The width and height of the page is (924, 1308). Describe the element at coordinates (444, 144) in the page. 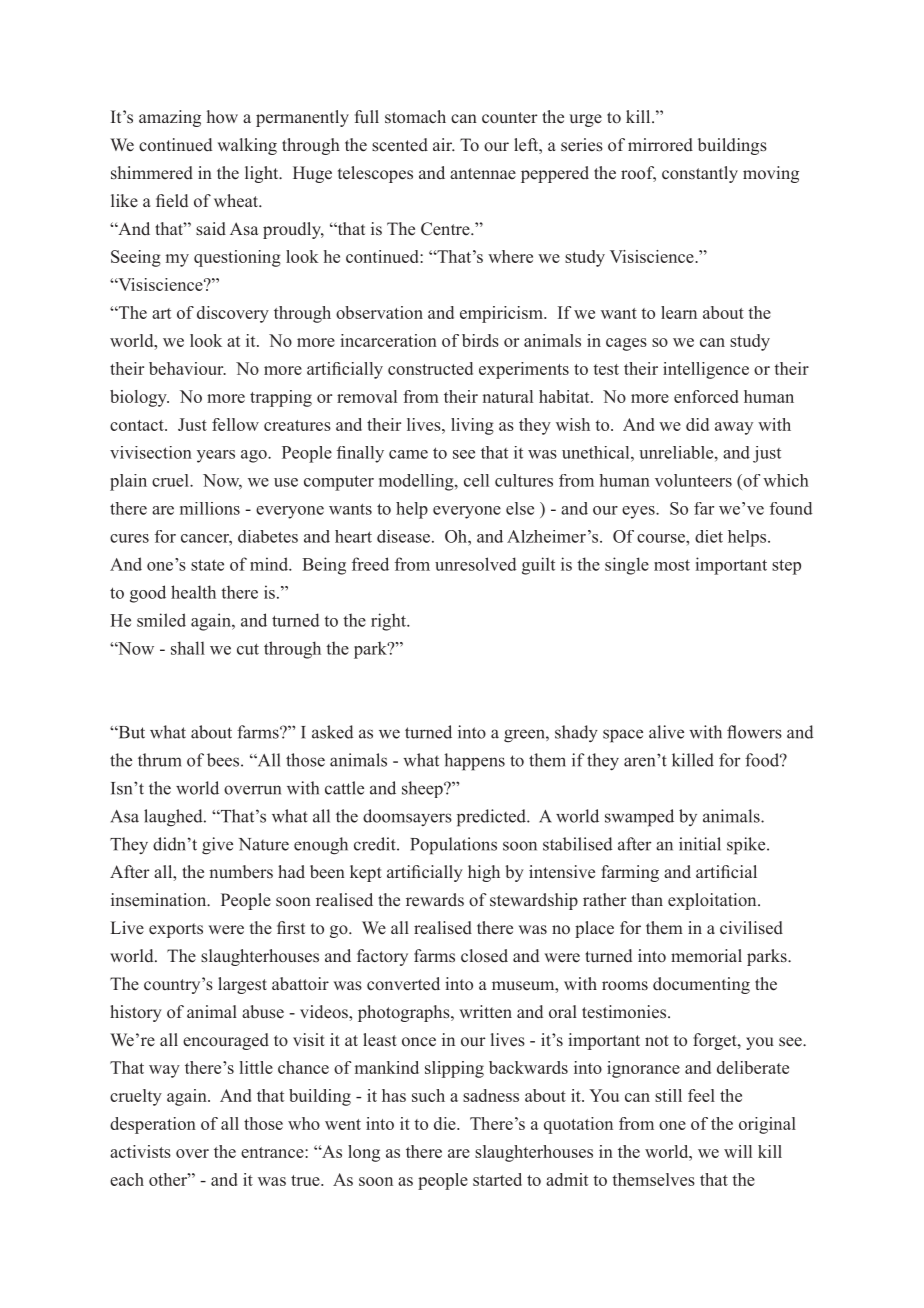

I see `air` at that location.
